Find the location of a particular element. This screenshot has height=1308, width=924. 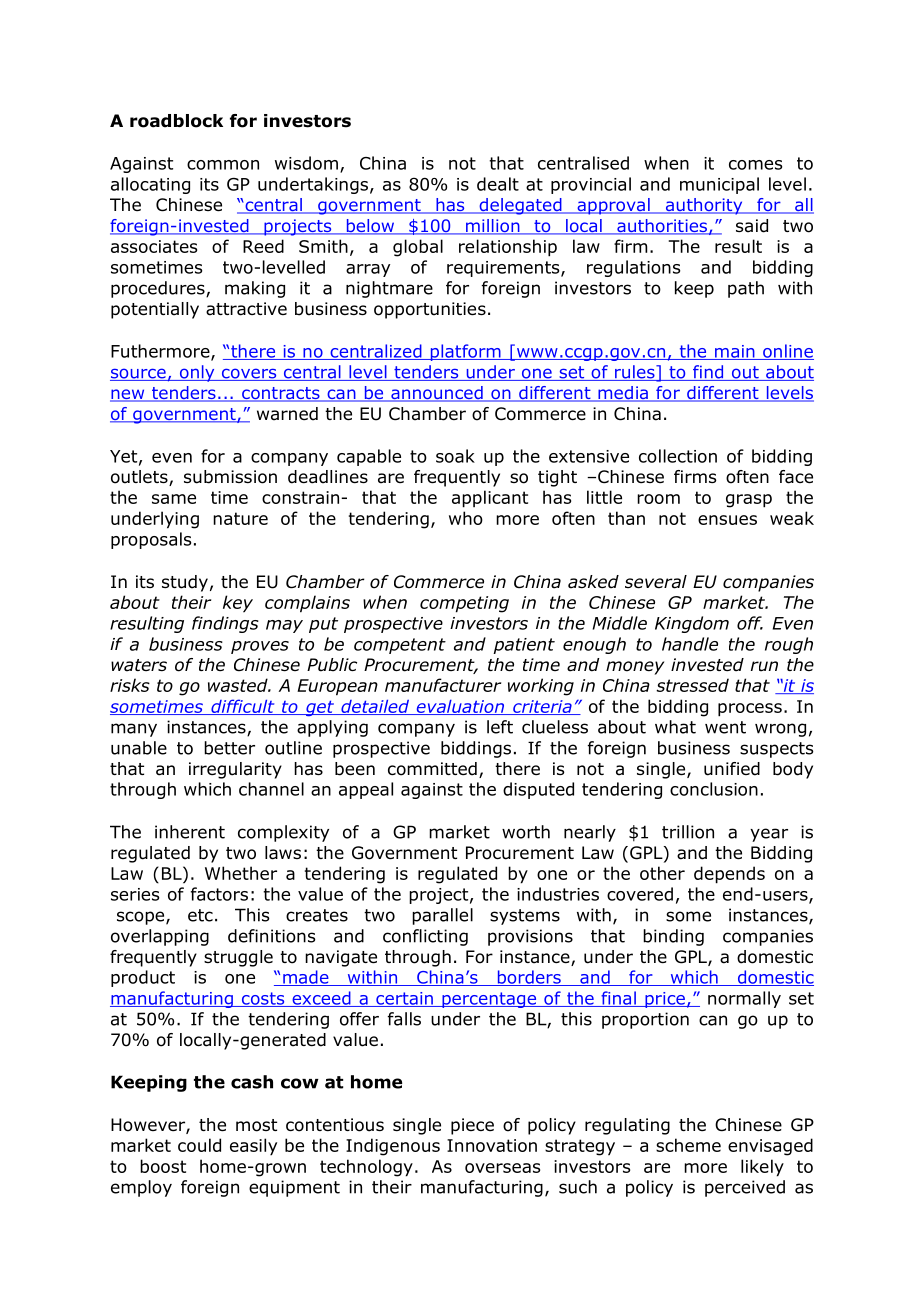

Innovation is located at coordinates (492, 1145).
